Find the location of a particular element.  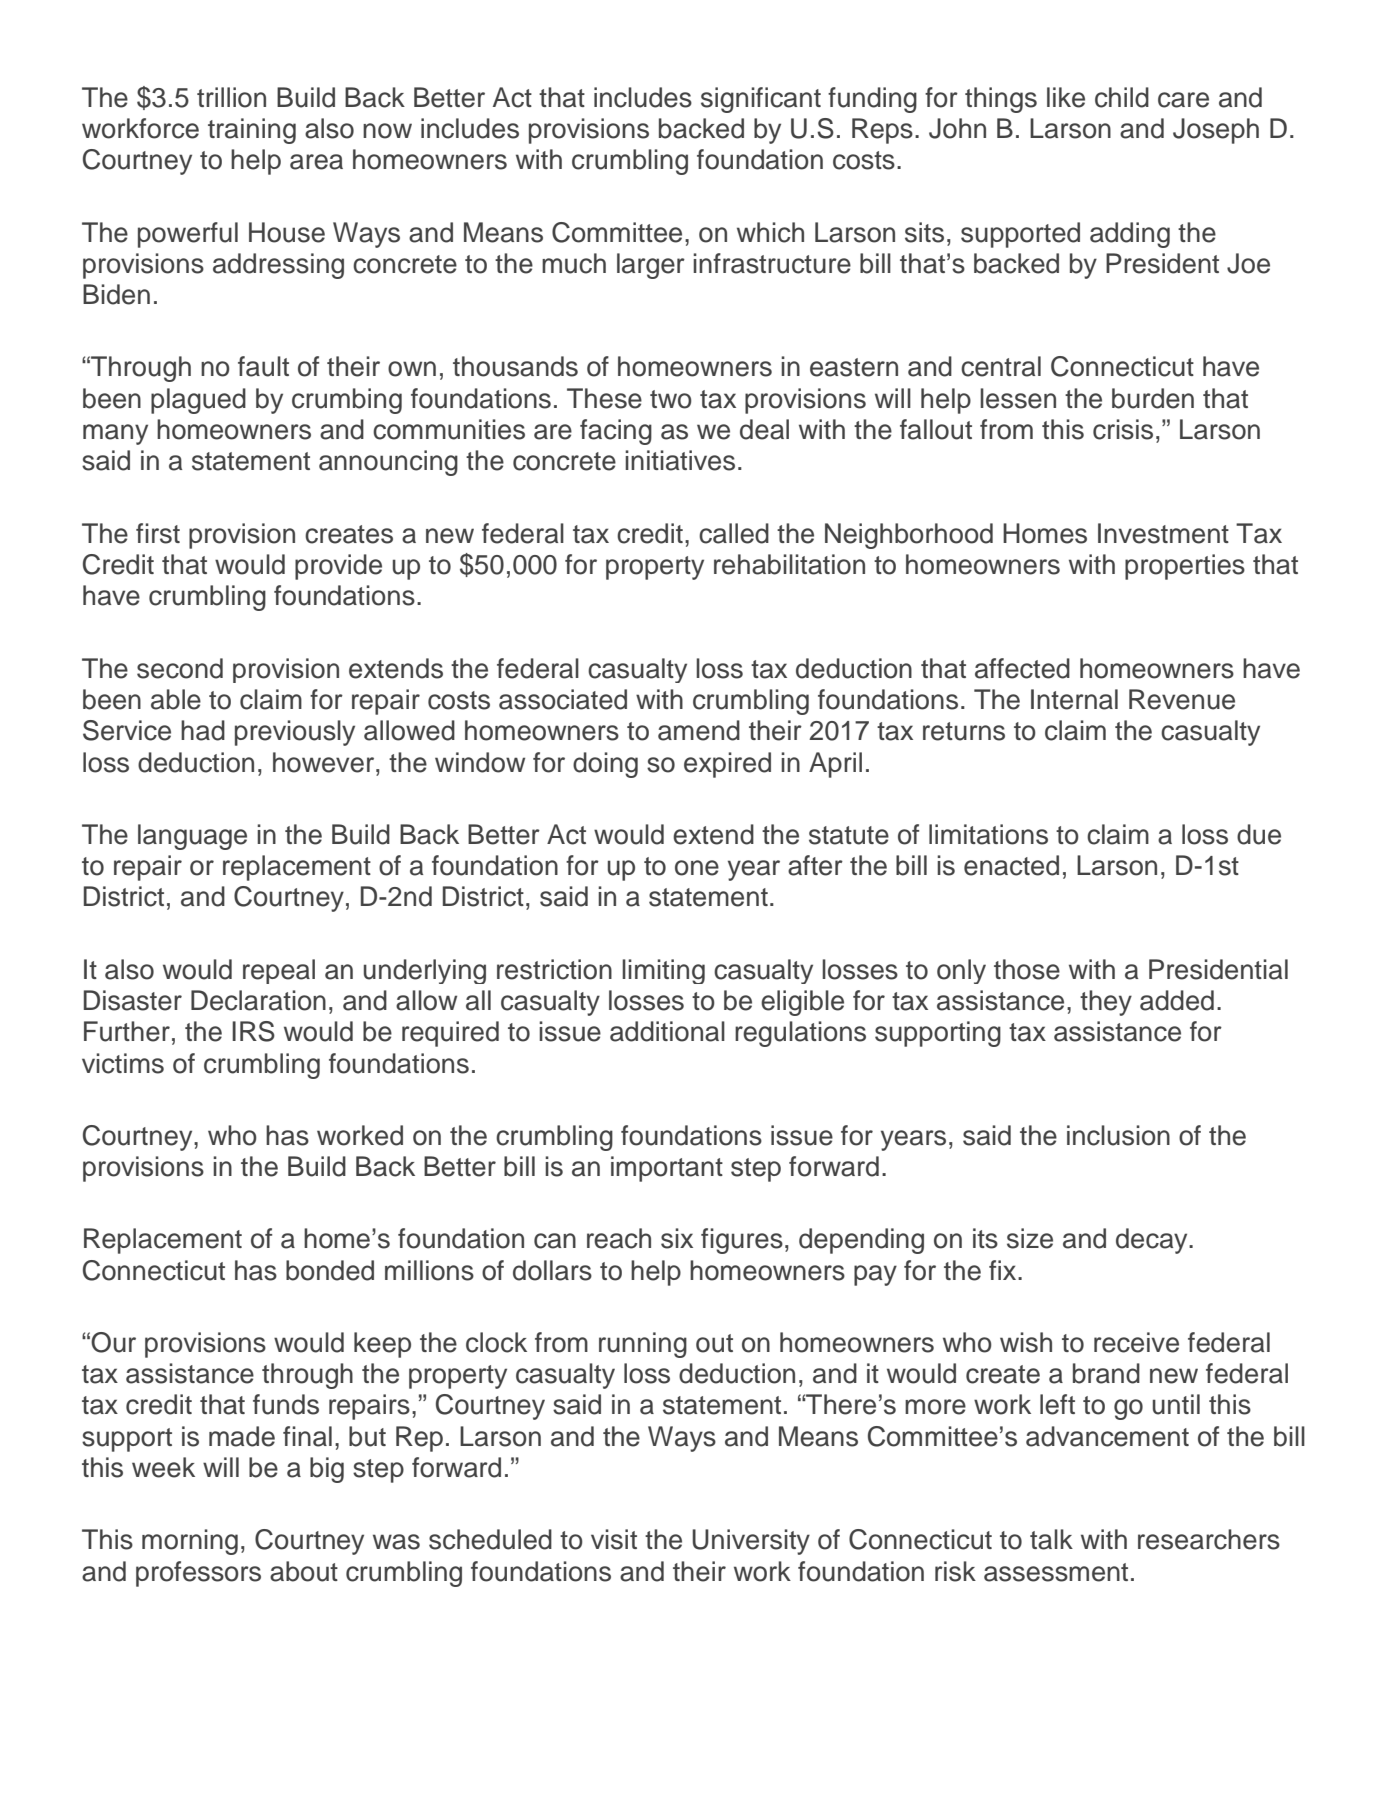

morning is located at coordinates (190, 1542).
